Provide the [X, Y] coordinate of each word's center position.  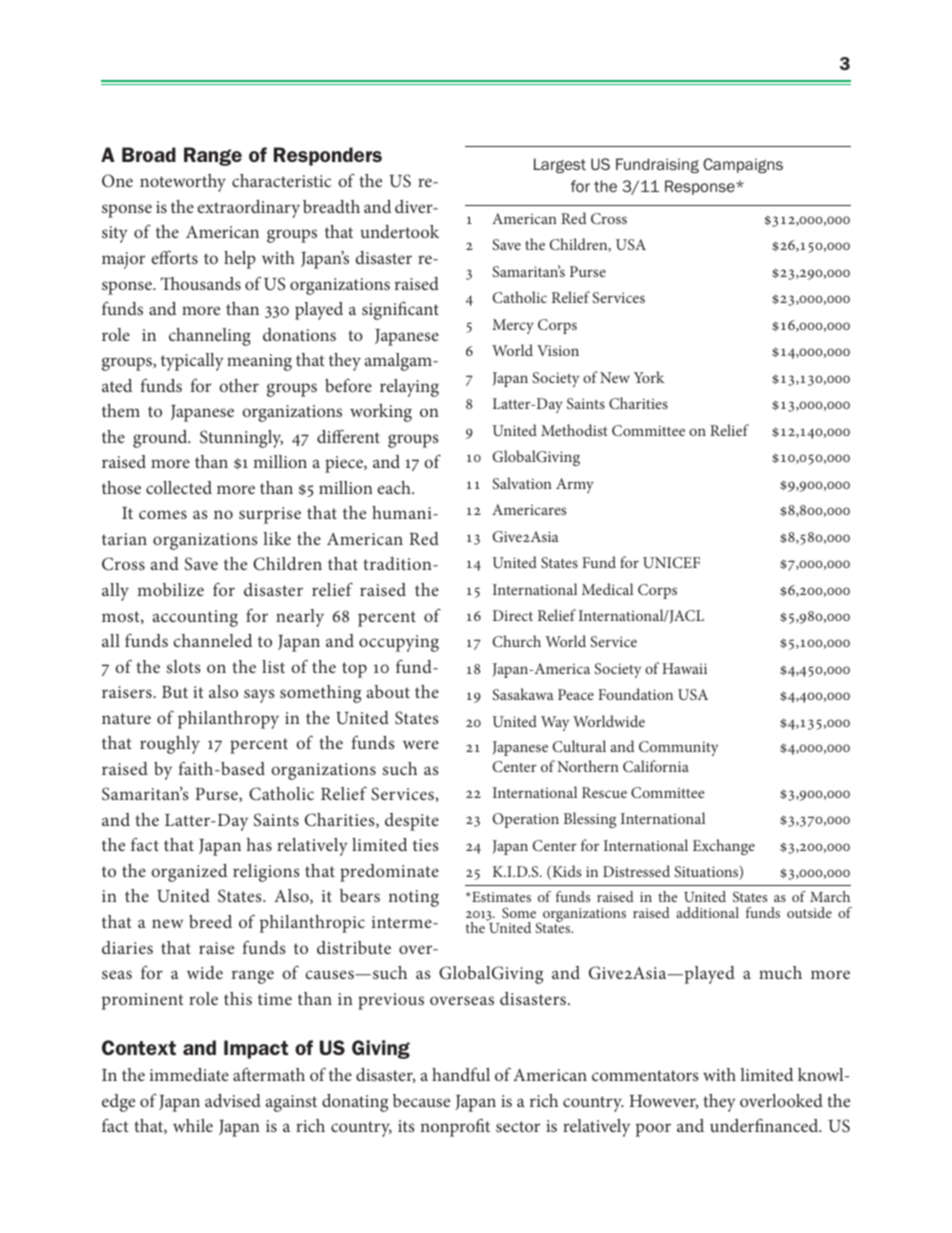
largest [560, 165]
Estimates [500, 897]
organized [189, 873]
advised [233, 1100]
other [239, 385]
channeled [212, 640]
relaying [409, 388]
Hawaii [684, 668]
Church [517, 641]
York [649, 377]
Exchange [724, 847]
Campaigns [743, 165]
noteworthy [183, 183]
